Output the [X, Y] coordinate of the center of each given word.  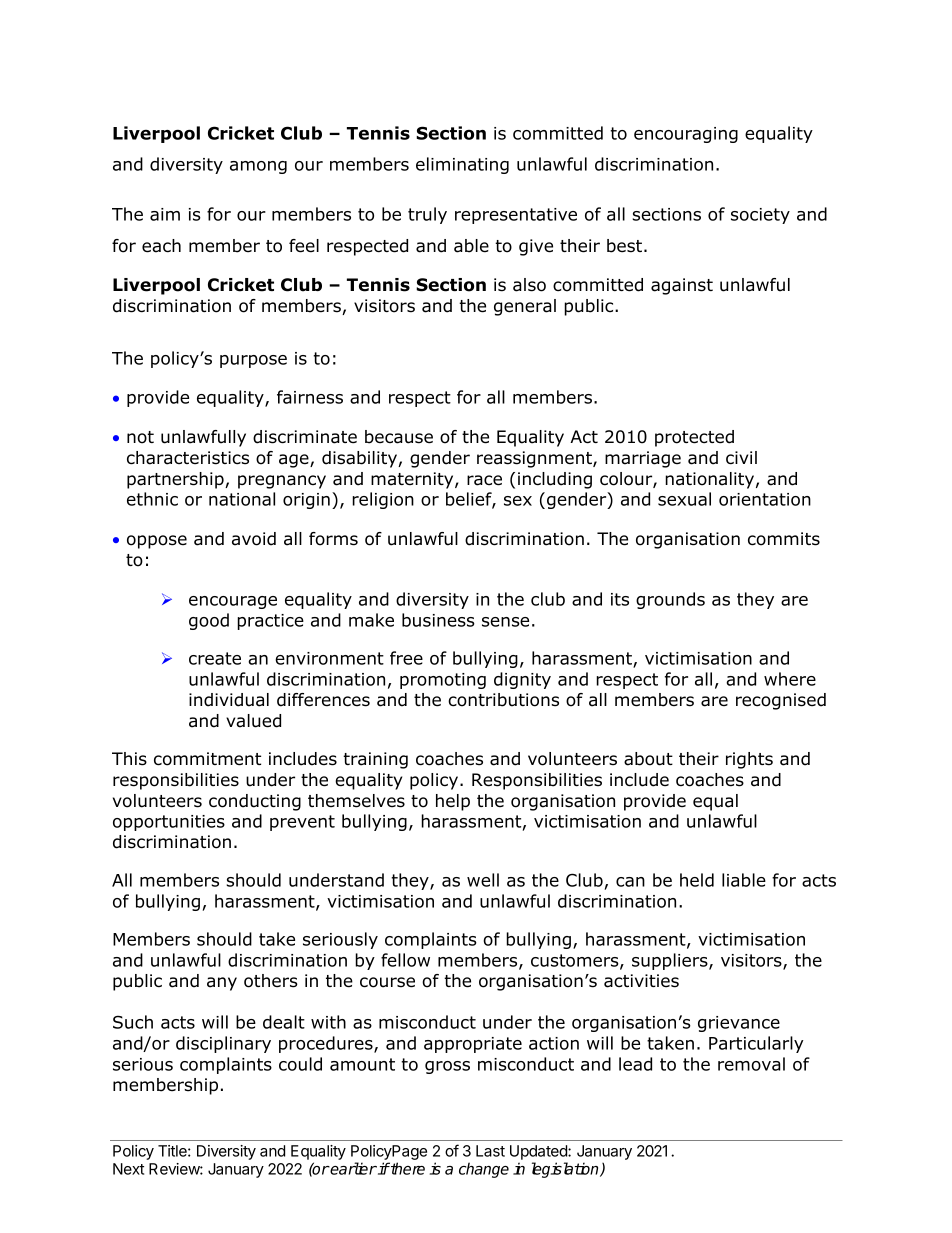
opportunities [169, 823]
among [258, 167]
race [484, 480]
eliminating [462, 165]
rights [749, 760]
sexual [684, 499]
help [453, 802]
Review [175, 1169]
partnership [176, 480]
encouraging [686, 135]
